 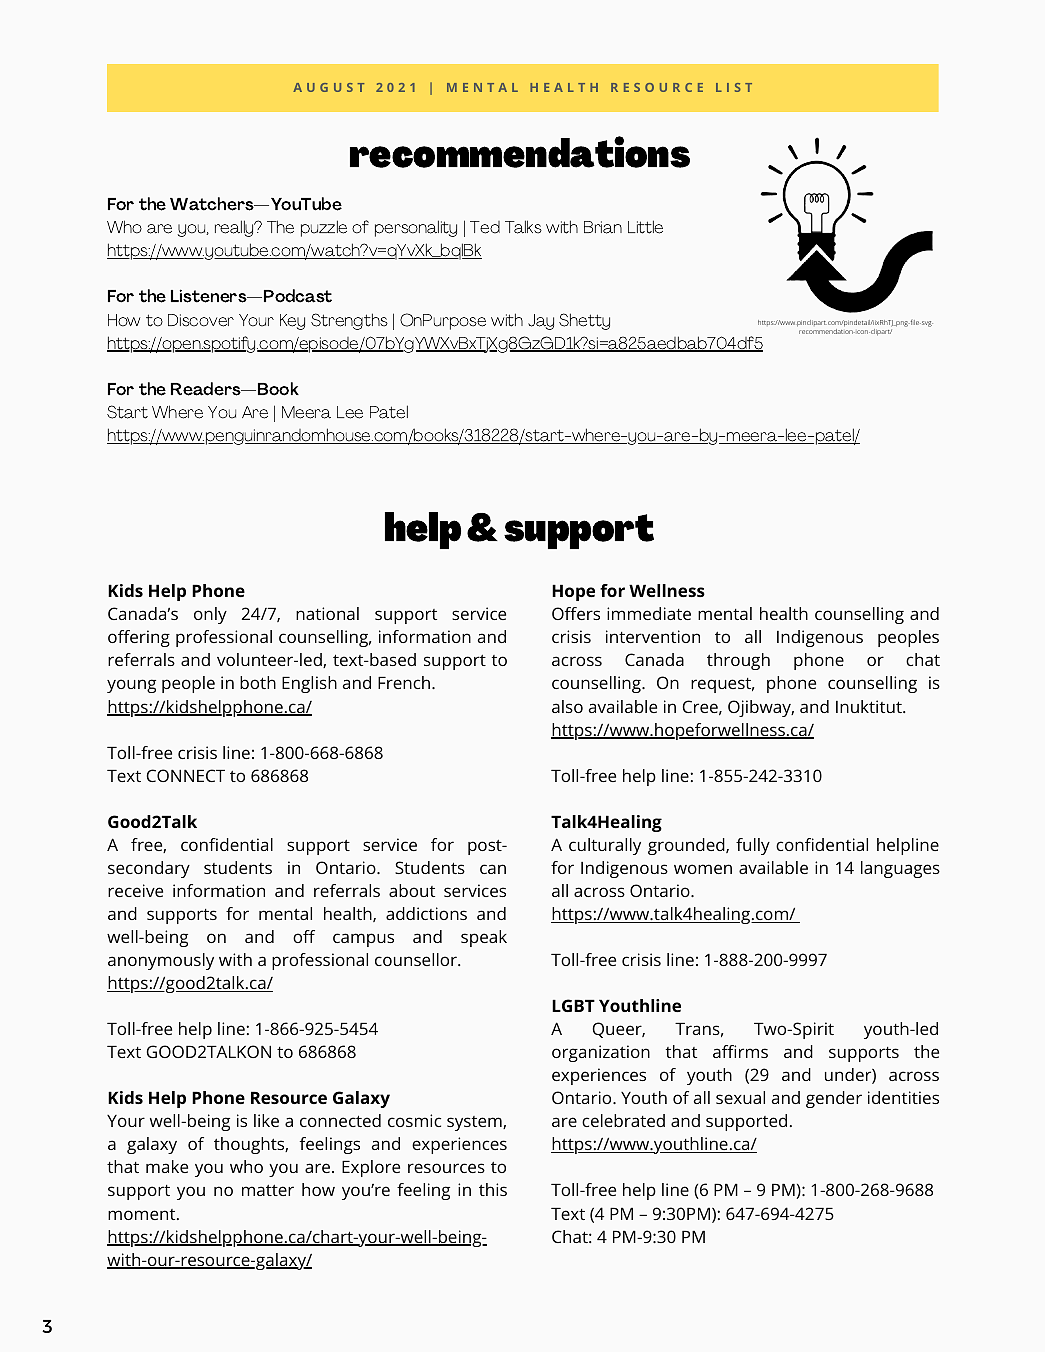 What do you see at coordinates (603, 227) in the page?
I see `Brian` at bounding box center [603, 227].
